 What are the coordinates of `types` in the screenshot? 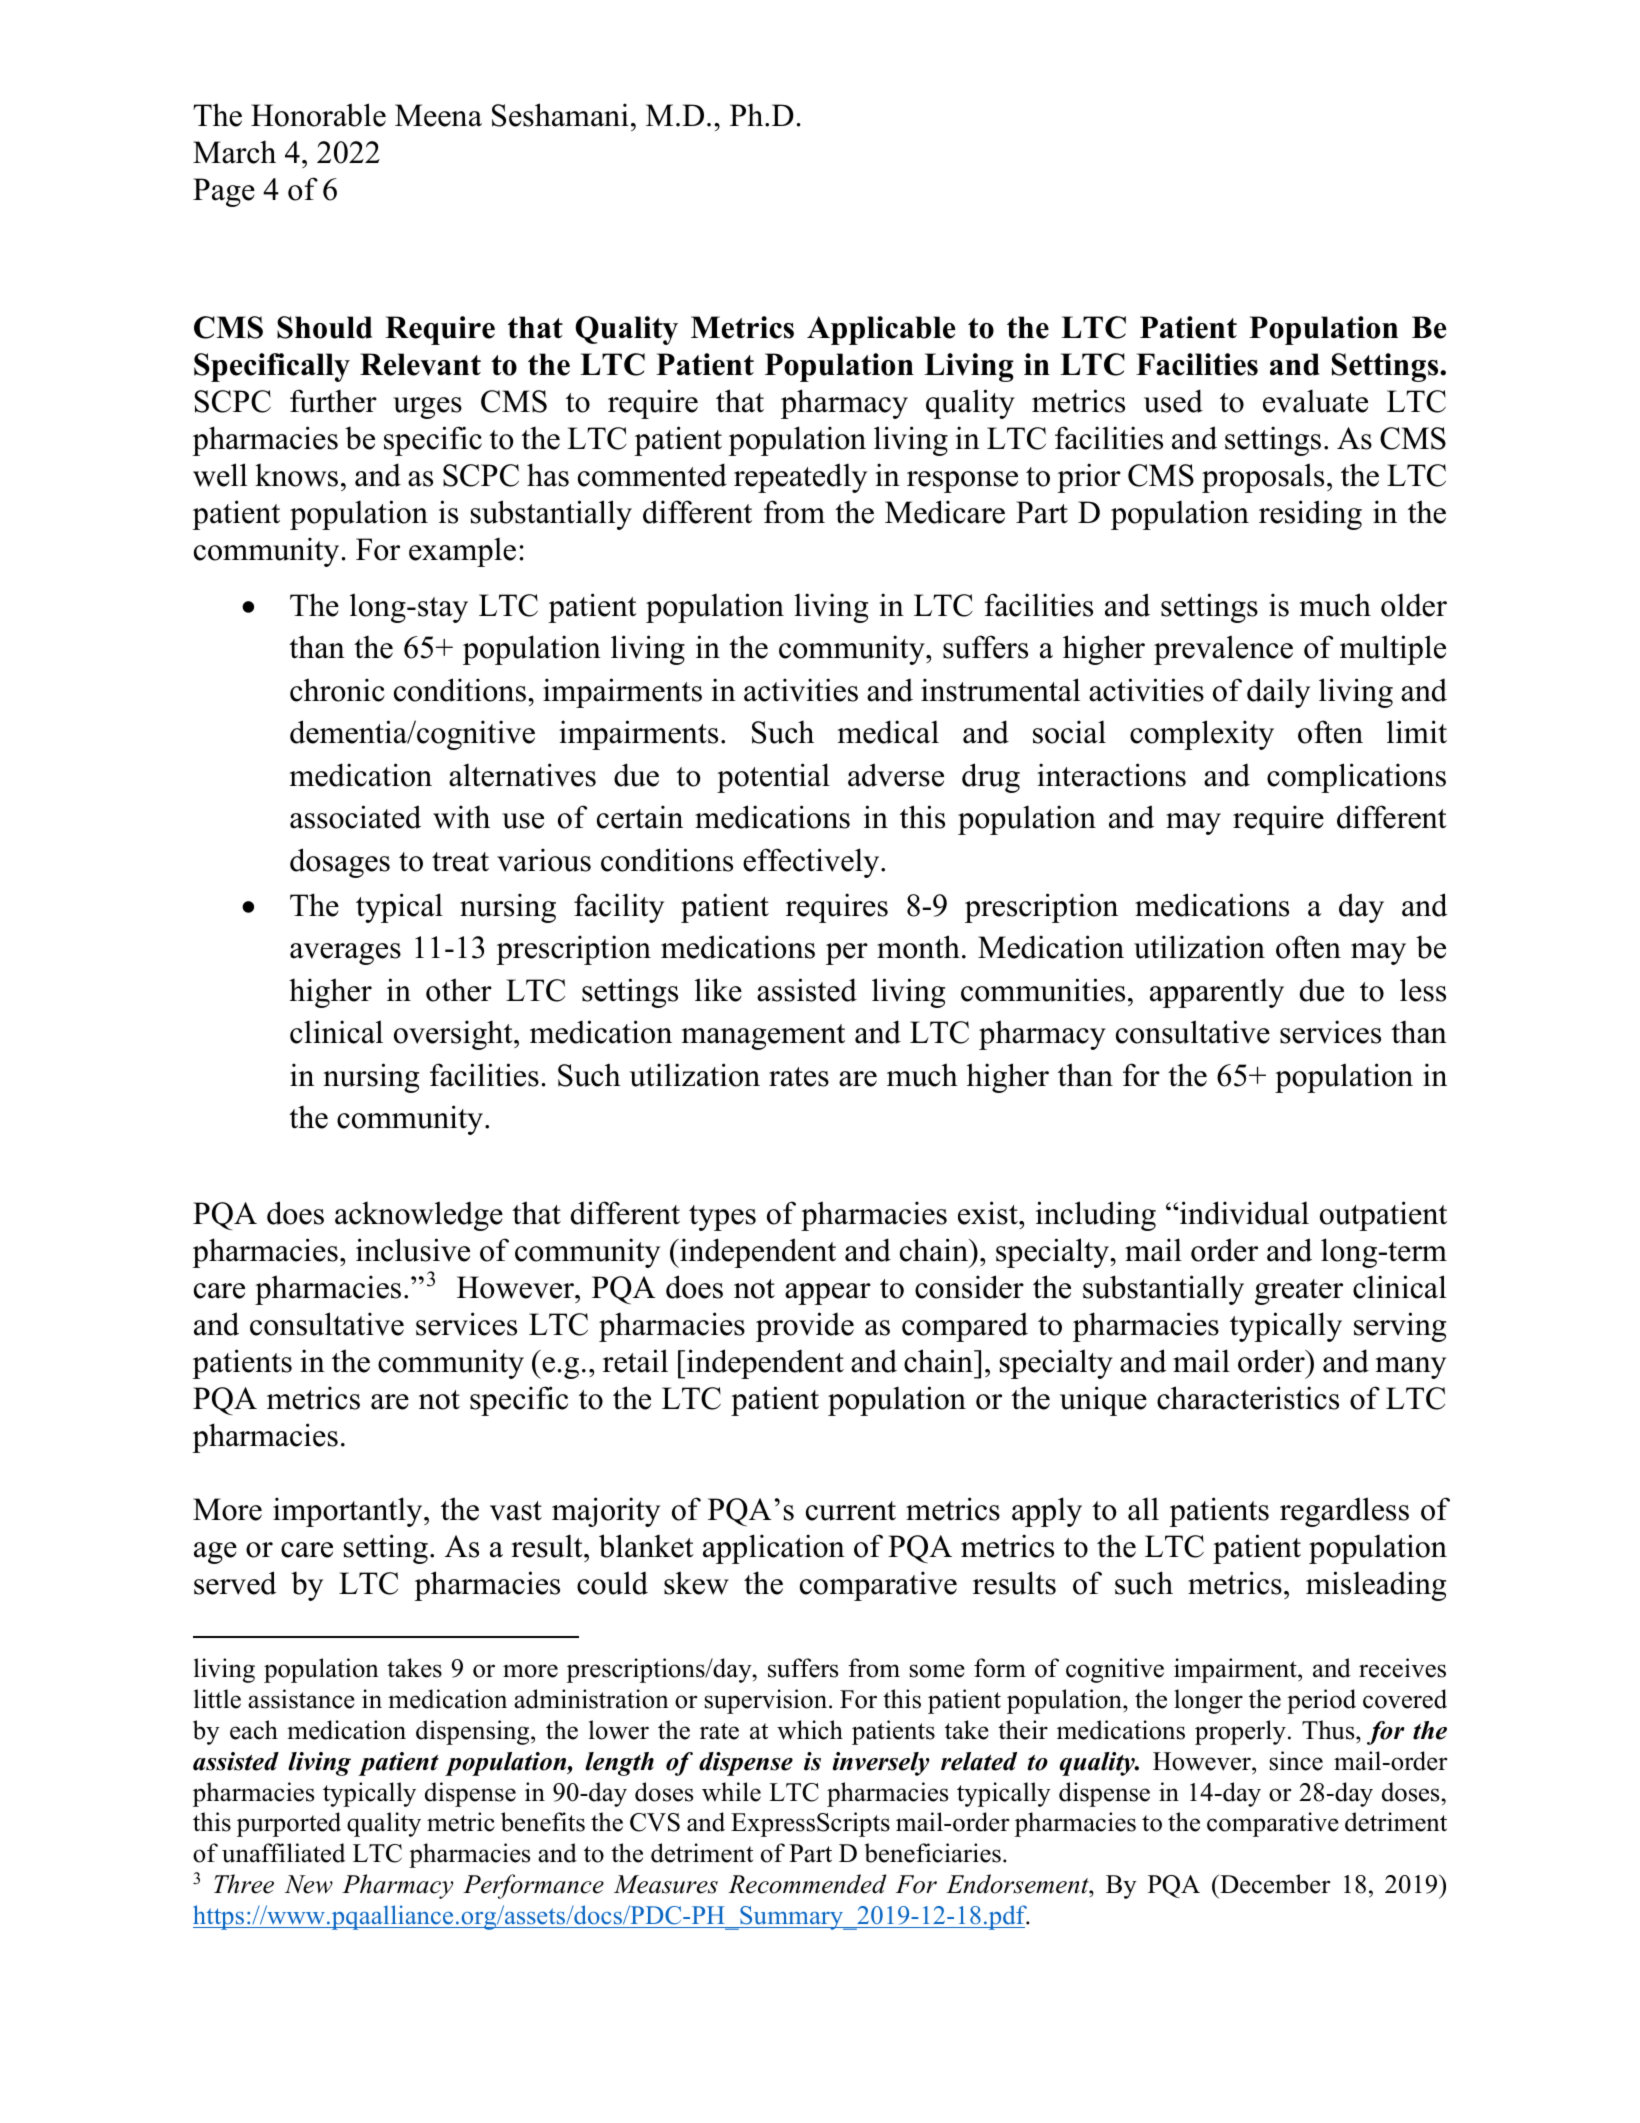 It's located at (722, 1218).
